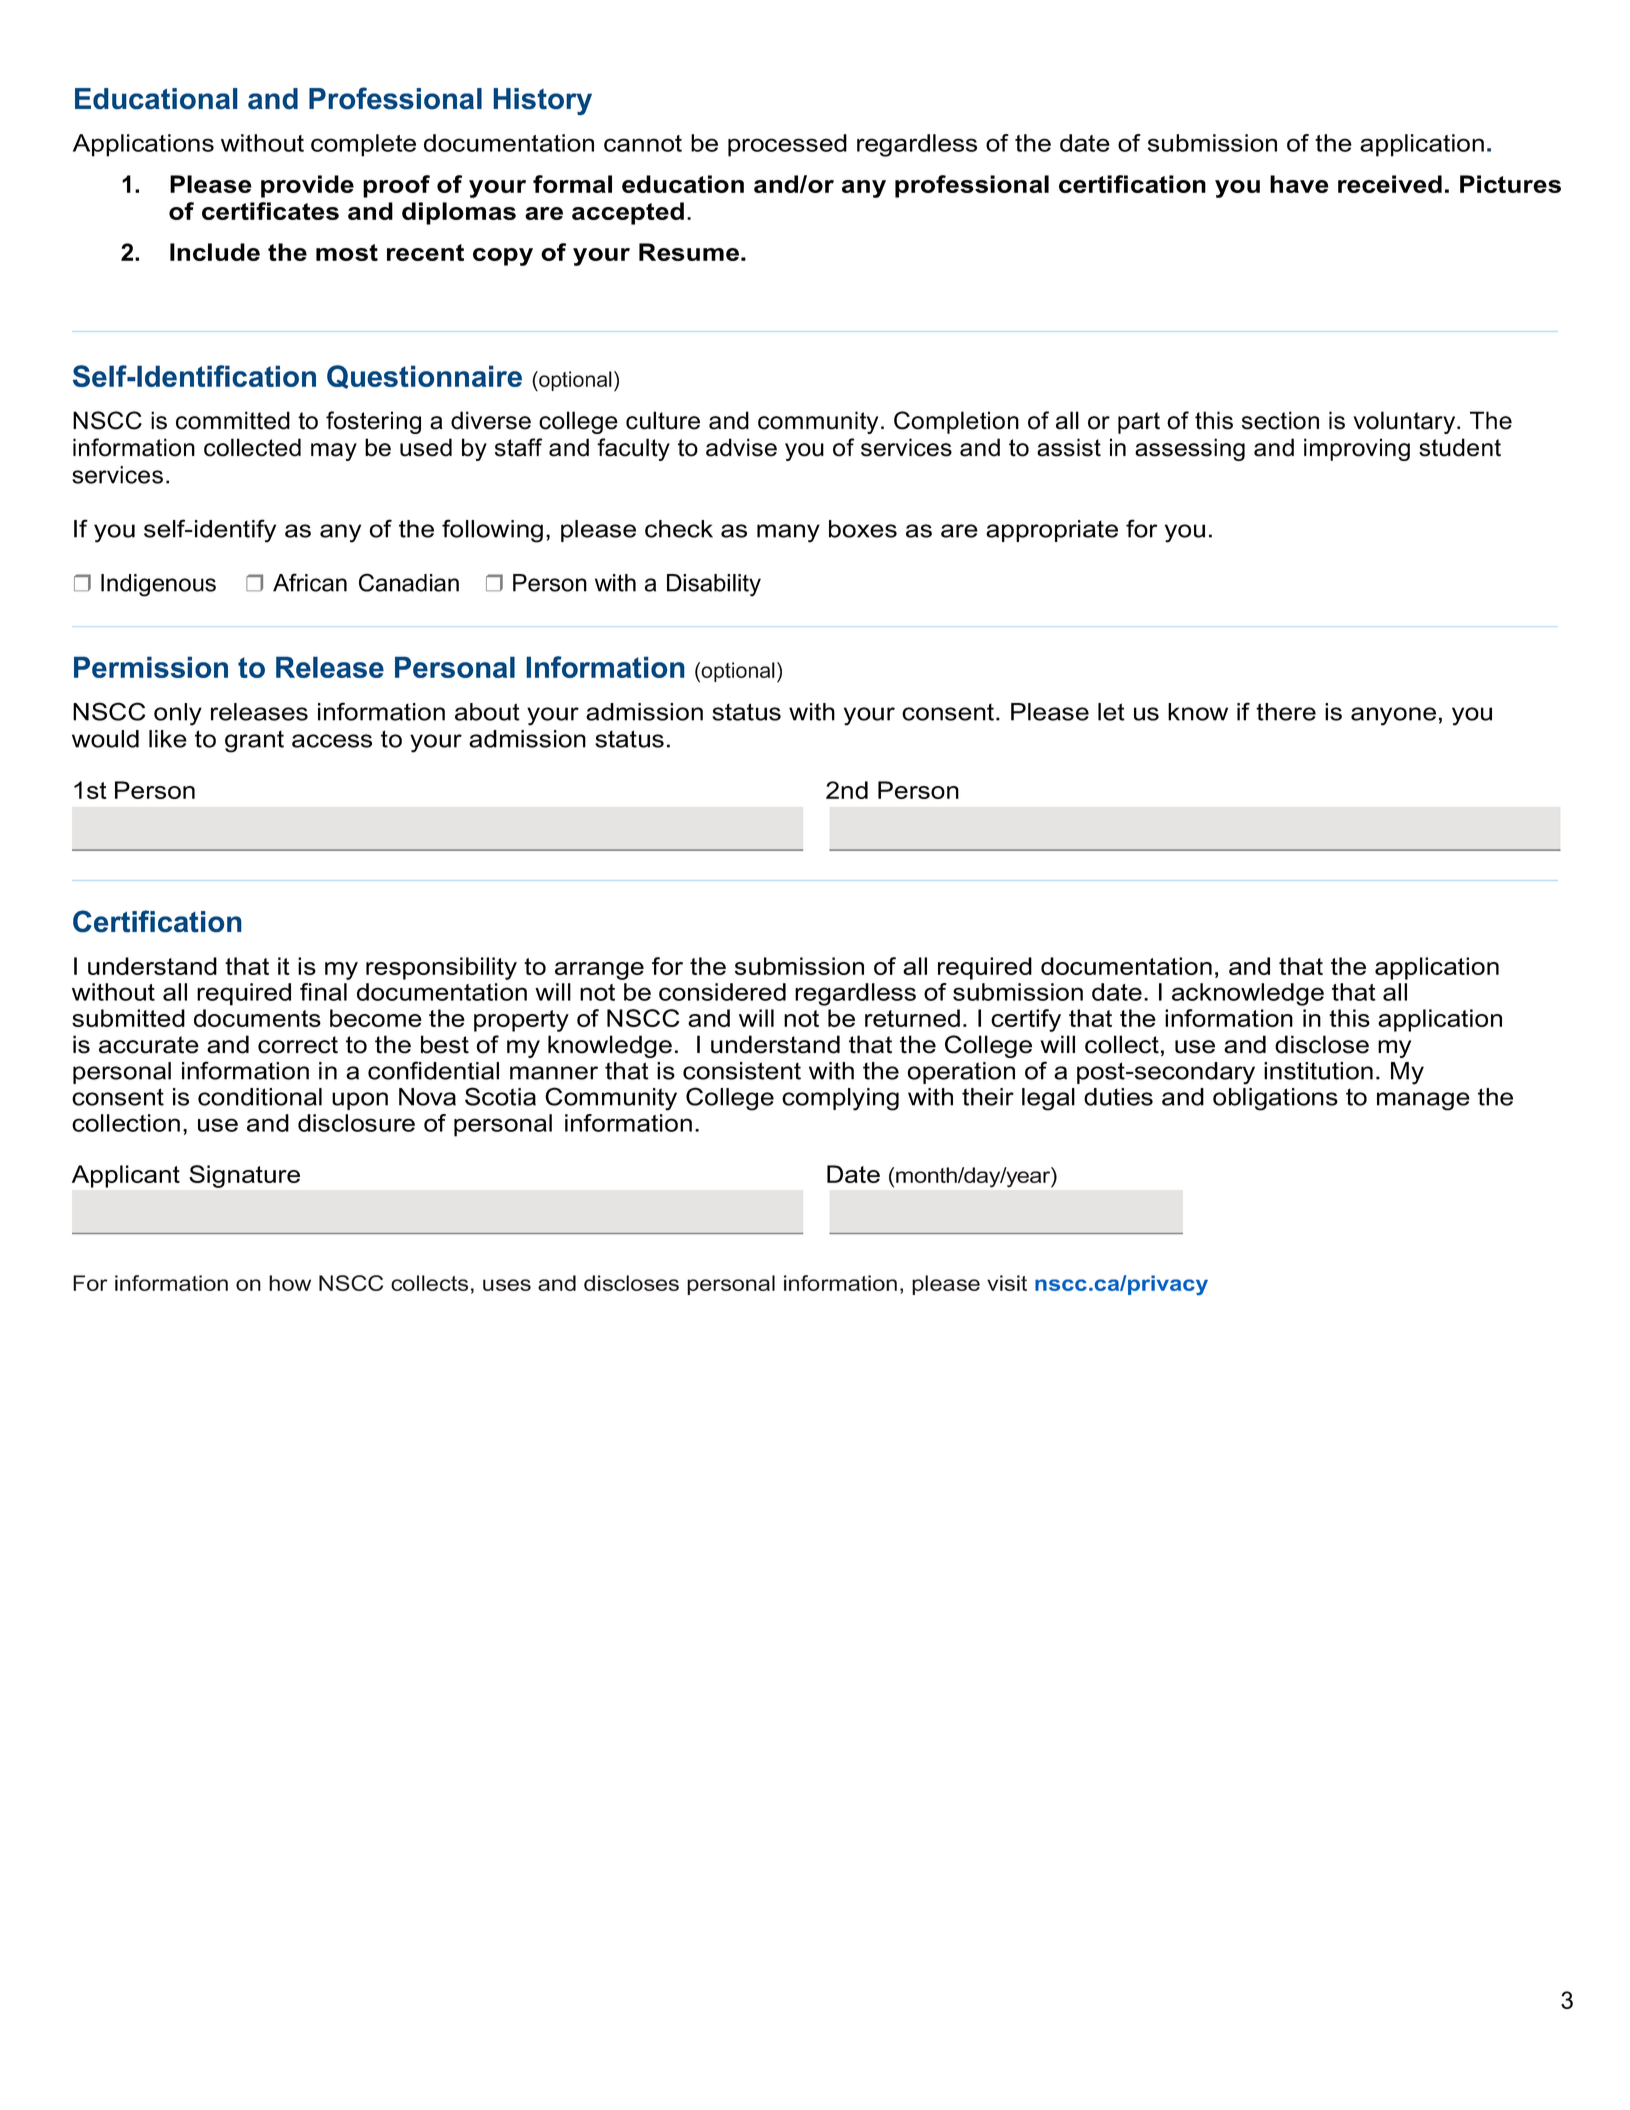  I want to click on have, so click(1299, 184).
